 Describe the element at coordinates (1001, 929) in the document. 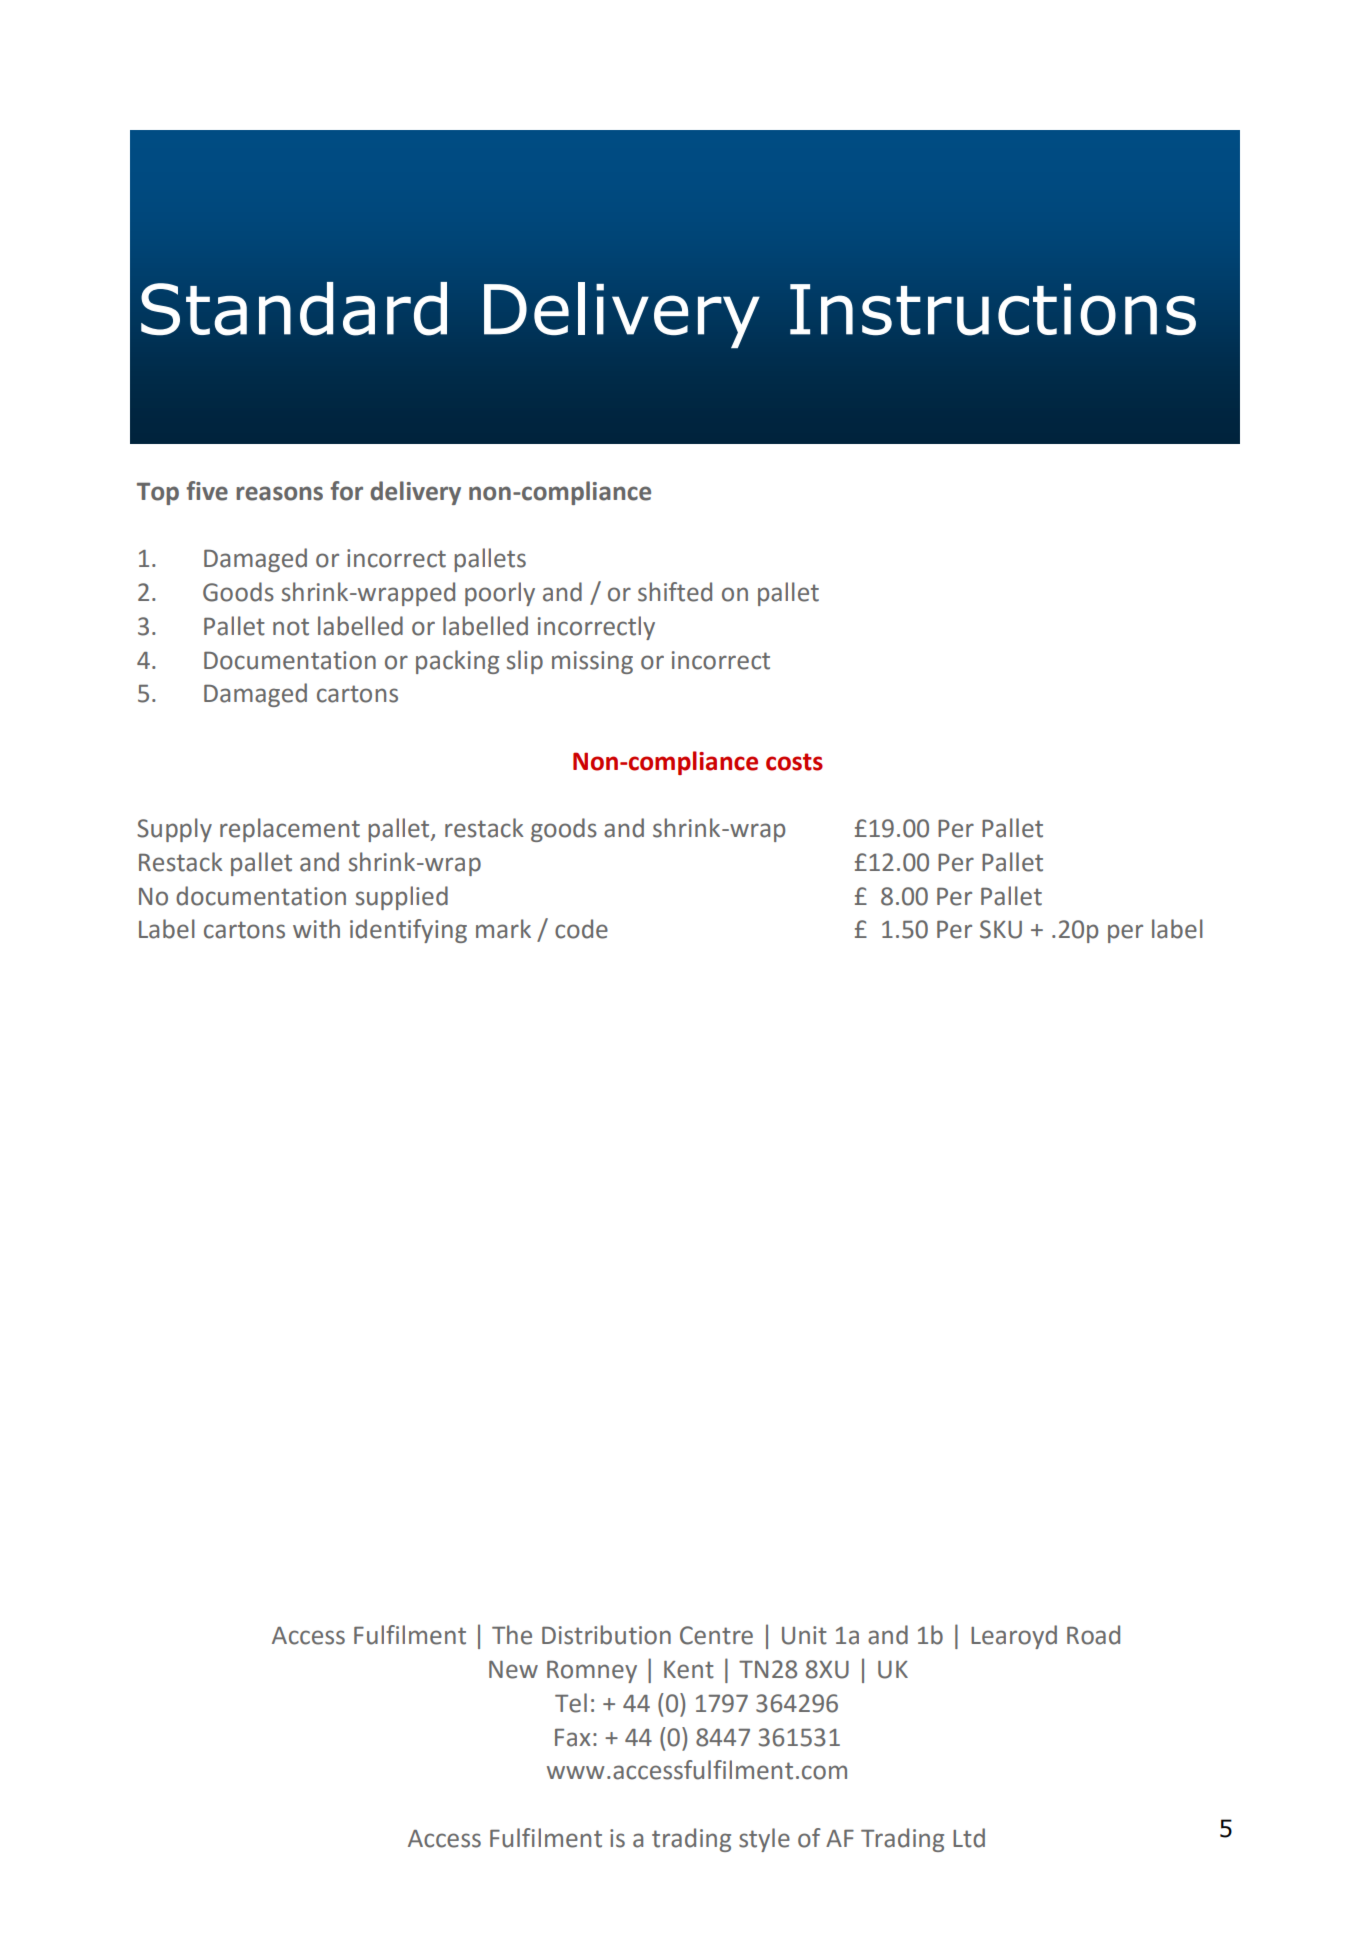

I see `SKU` at that location.
